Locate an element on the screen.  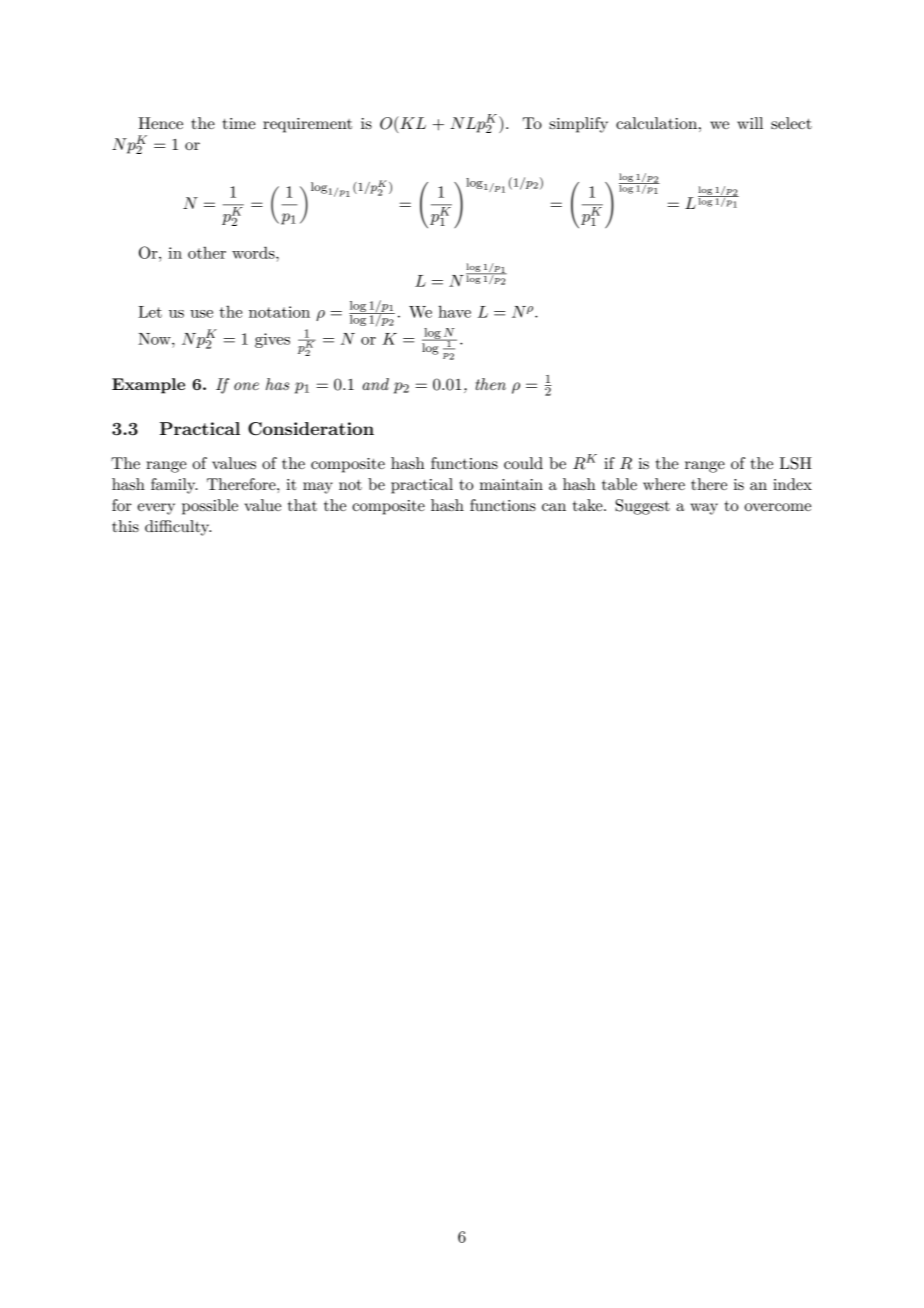
select is located at coordinates (791, 123).
